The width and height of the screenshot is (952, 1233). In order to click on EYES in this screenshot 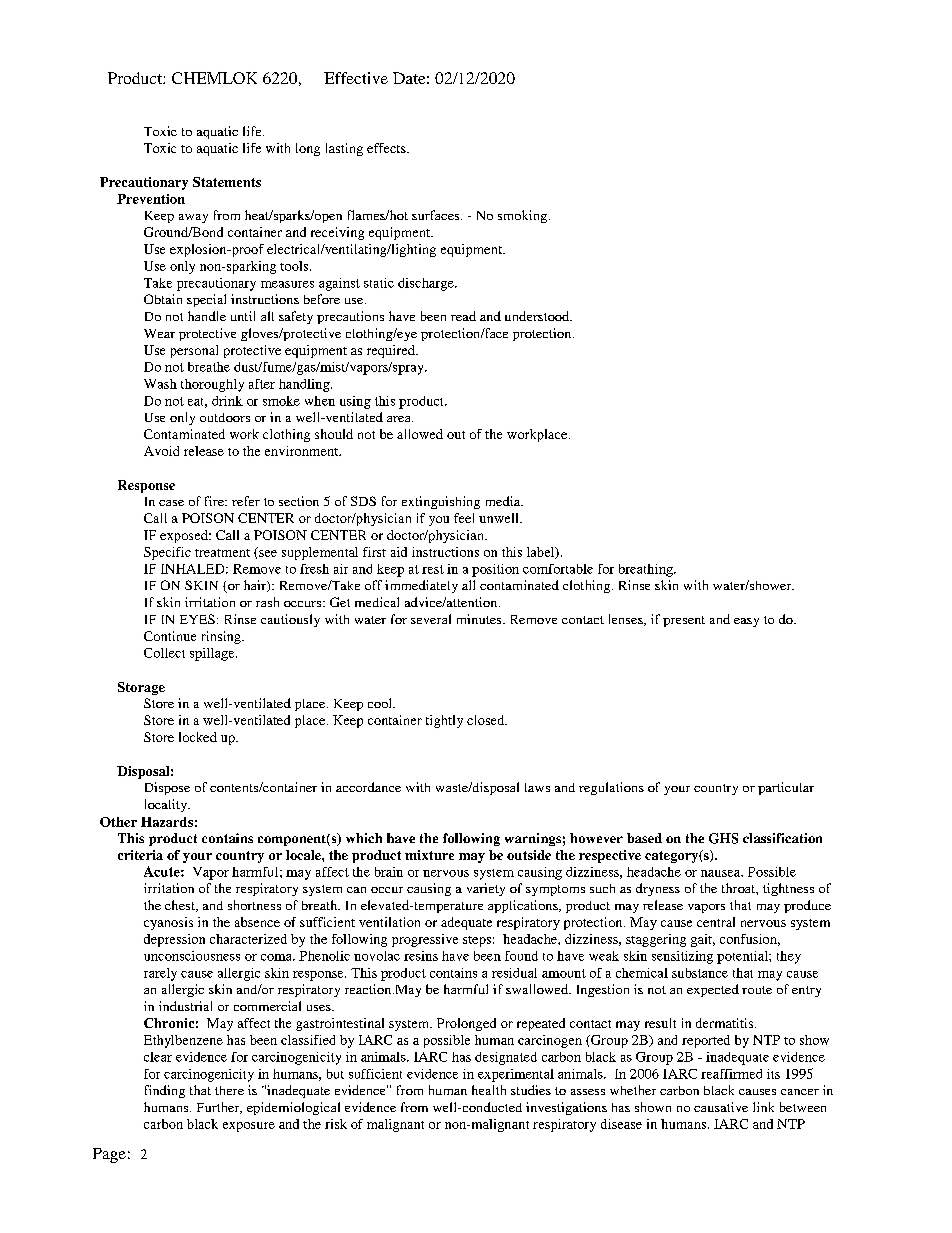, I will do `click(197, 619)`.
